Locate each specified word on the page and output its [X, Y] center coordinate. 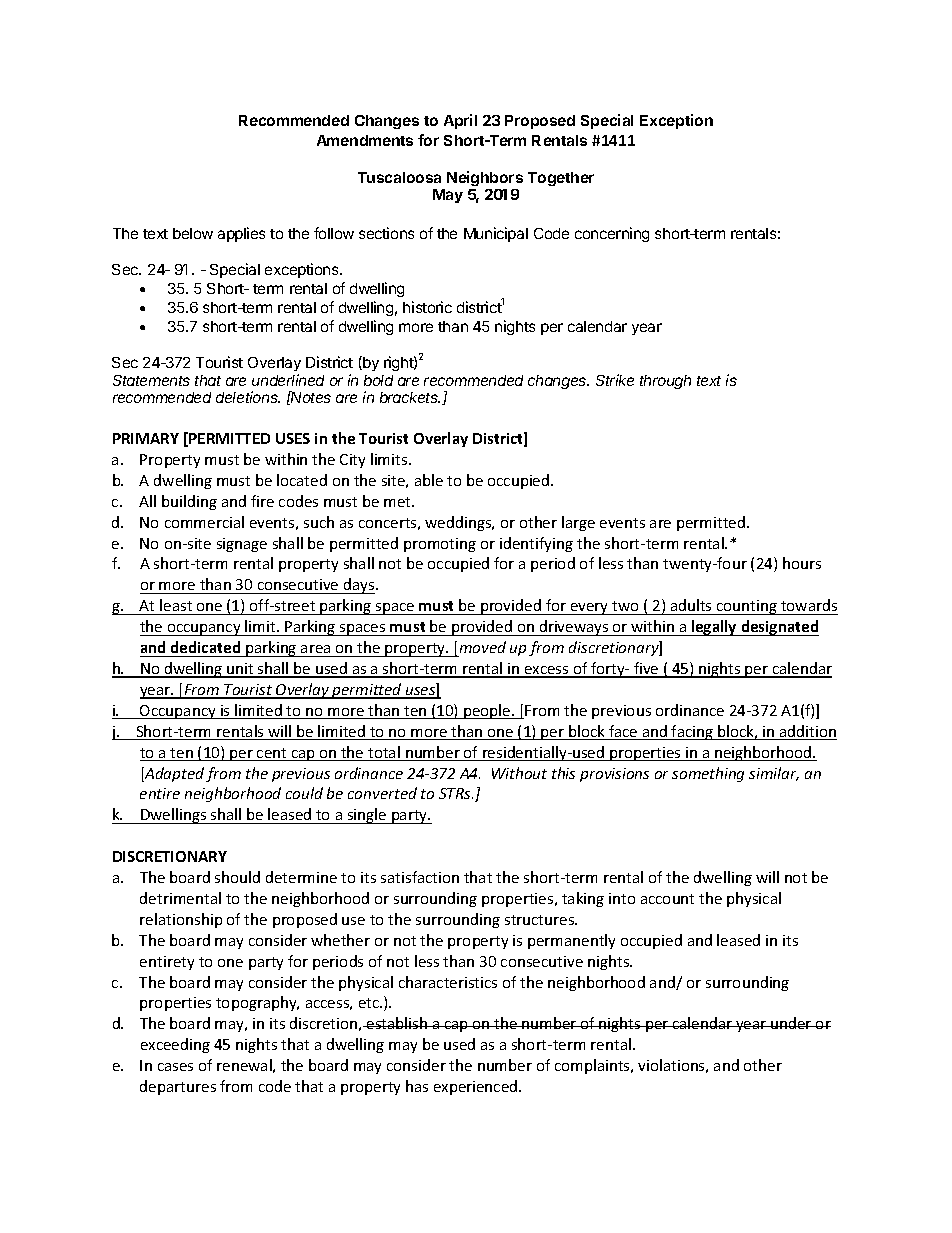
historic [427, 307]
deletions [248, 397]
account [667, 899]
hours [802, 563]
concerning [612, 234]
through [665, 382]
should [237, 877]
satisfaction [420, 877]
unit [240, 670]
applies [241, 234]
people [487, 711]
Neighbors [485, 178]
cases [175, 1067]
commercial [204, 522]
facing [693, 732]
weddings [459, 523]
